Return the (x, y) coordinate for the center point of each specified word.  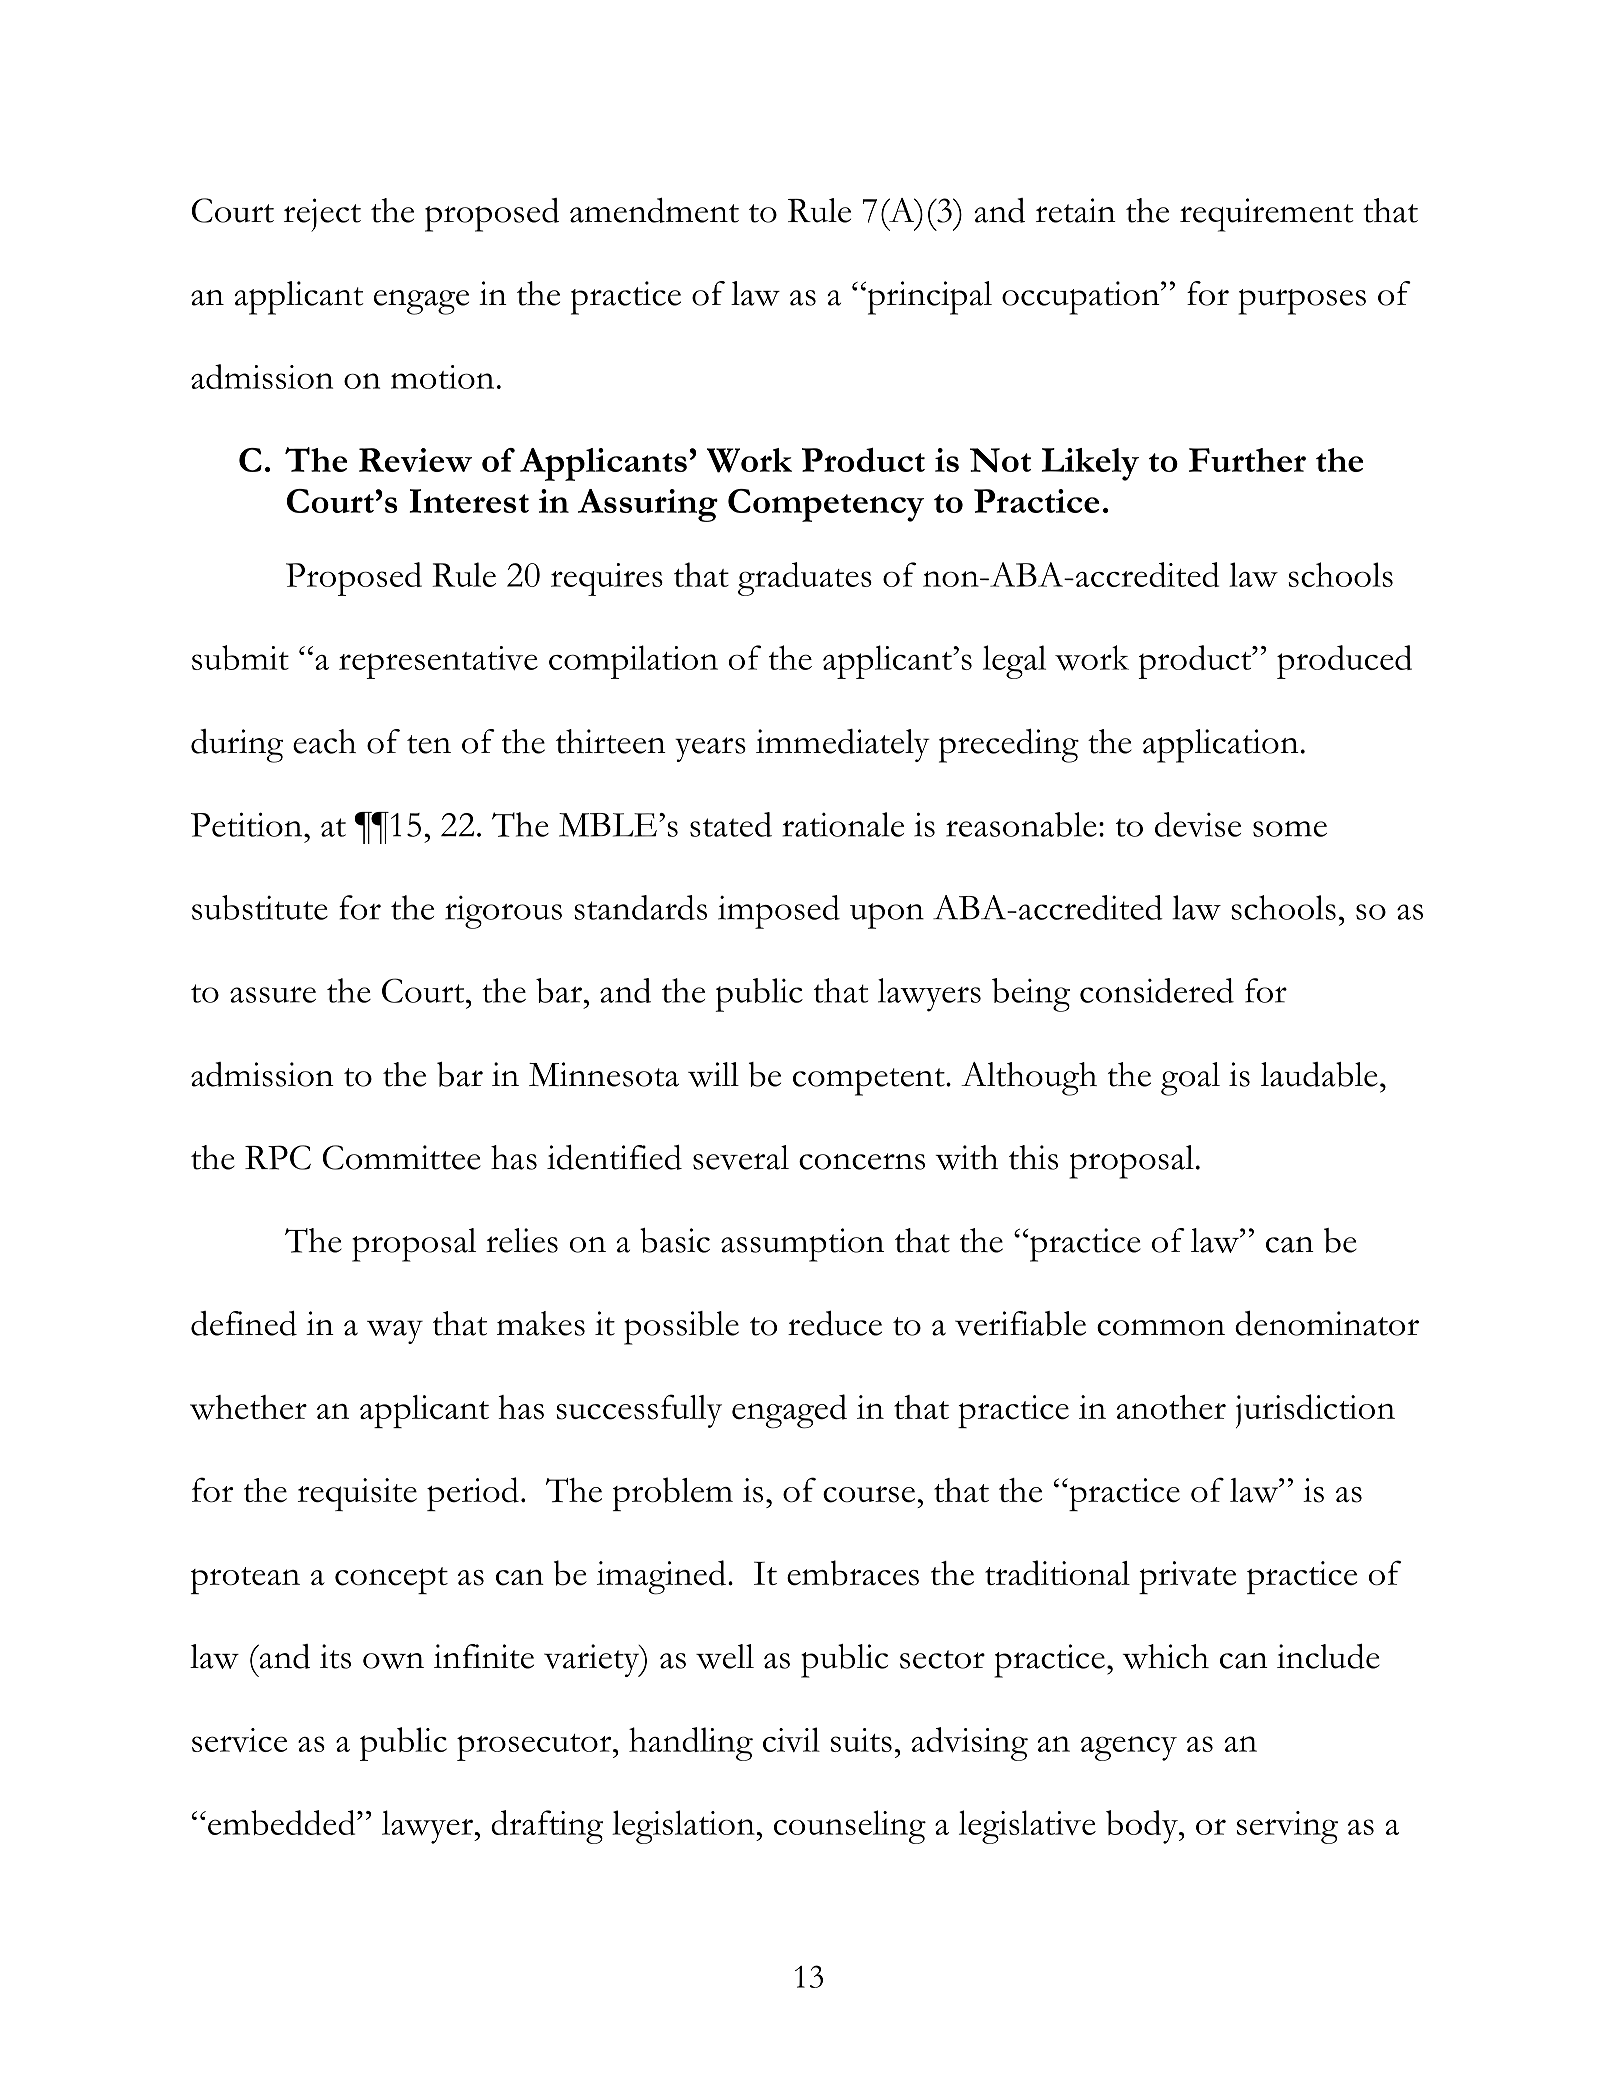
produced (1344, 662)
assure (273, 995)
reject (322, 215)
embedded (283, 1822)
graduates (805, 579)
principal (928, 298)
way (395, 1332)
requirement (1266, 215)
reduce (835, 1323)
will (713, 1074)
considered (1157, 990)
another (1171, 1407)
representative (438, 662)
